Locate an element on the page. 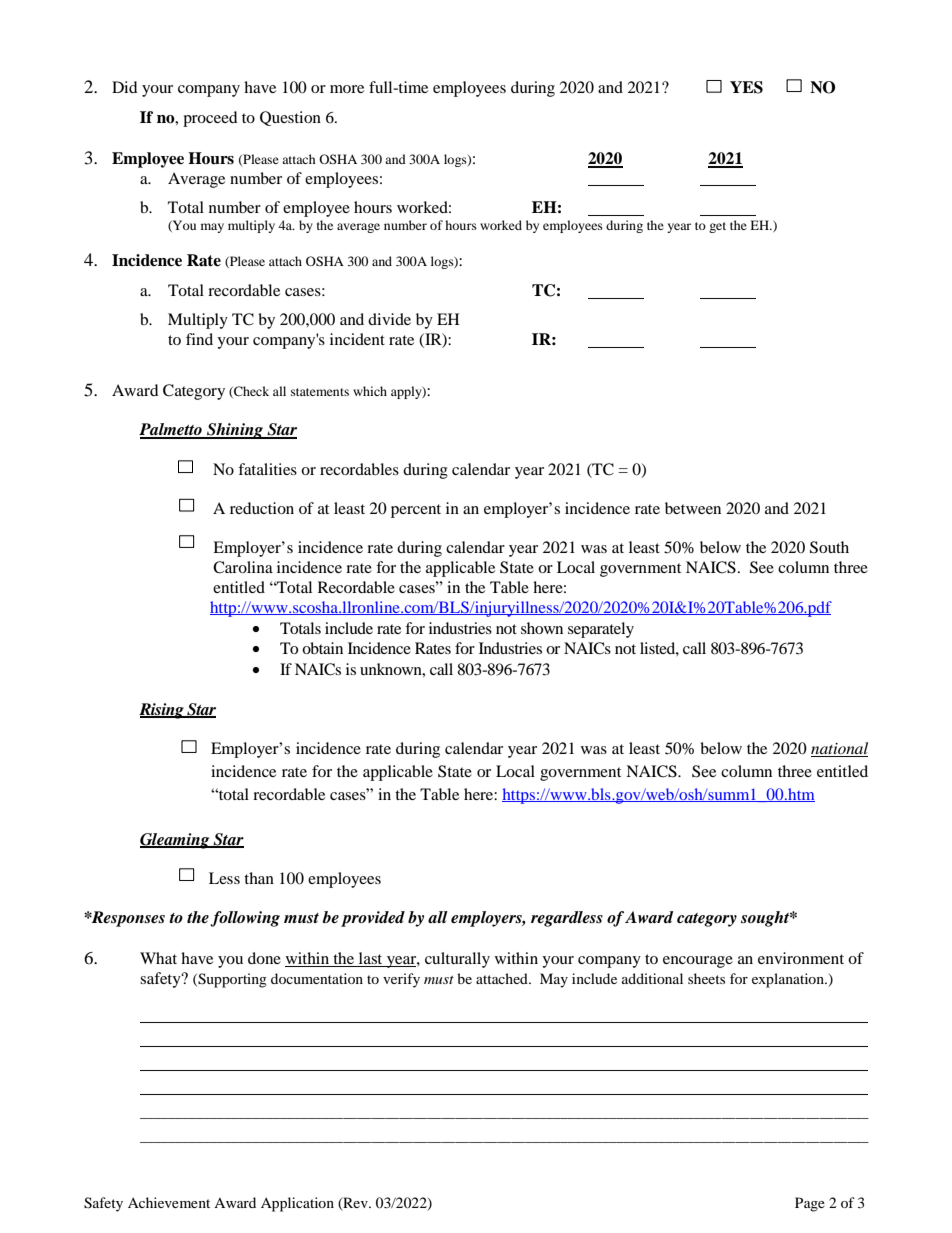 The image size is (952, 1233). Page is located at coordinates (810, 1204).
